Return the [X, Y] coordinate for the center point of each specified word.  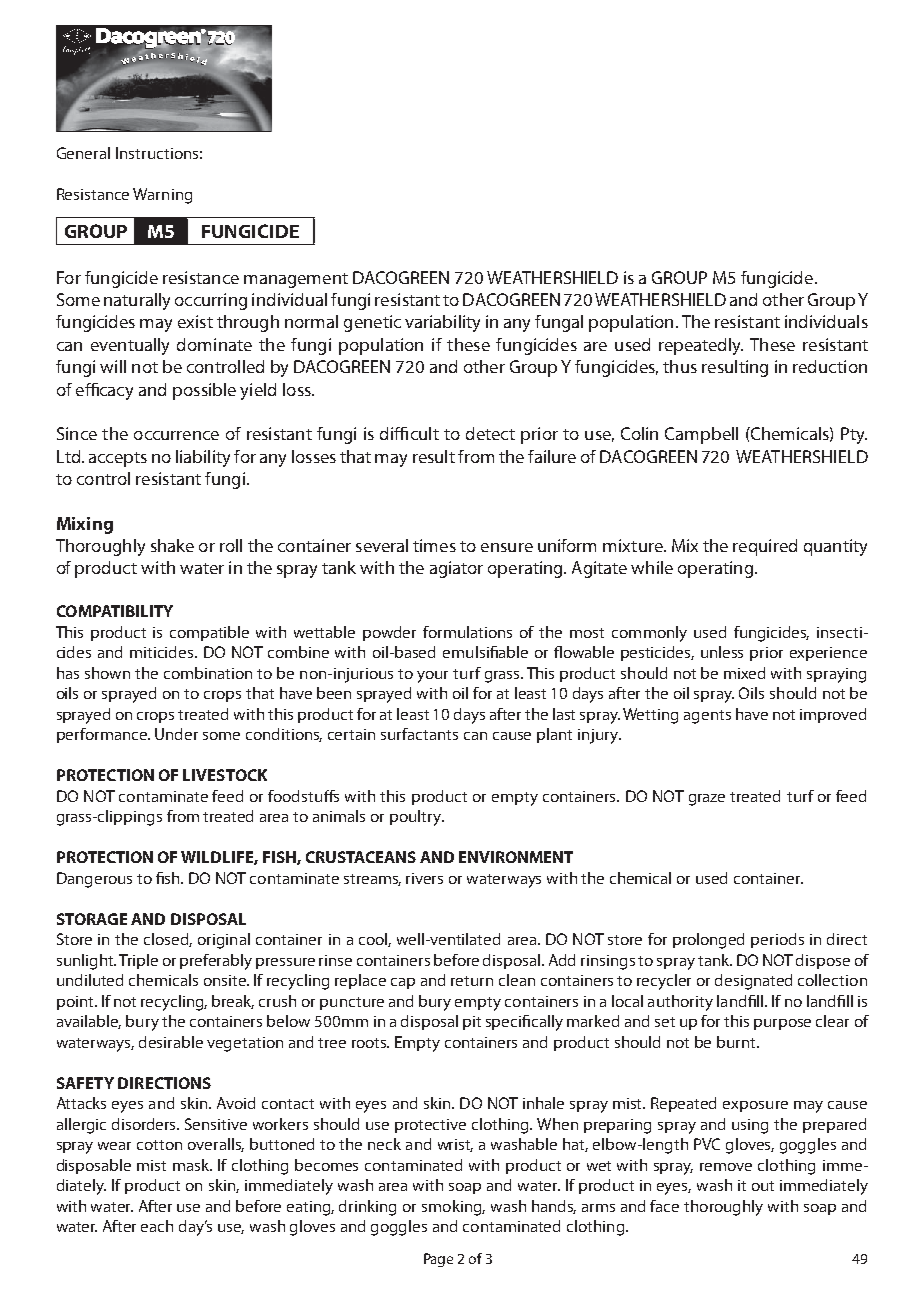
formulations [467, 632]
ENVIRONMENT [516, 857]
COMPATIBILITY [115, 611]
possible [204, 391]
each [157, 1226]
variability [442, 323]
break [233, 1002]
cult [425, 433]
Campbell [701, 435]
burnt [737, 1042]
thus [680, 366]
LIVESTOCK [225, 775]
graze [707, 800]
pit [472, 1023]
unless [722, 652]
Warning [162, 196]
